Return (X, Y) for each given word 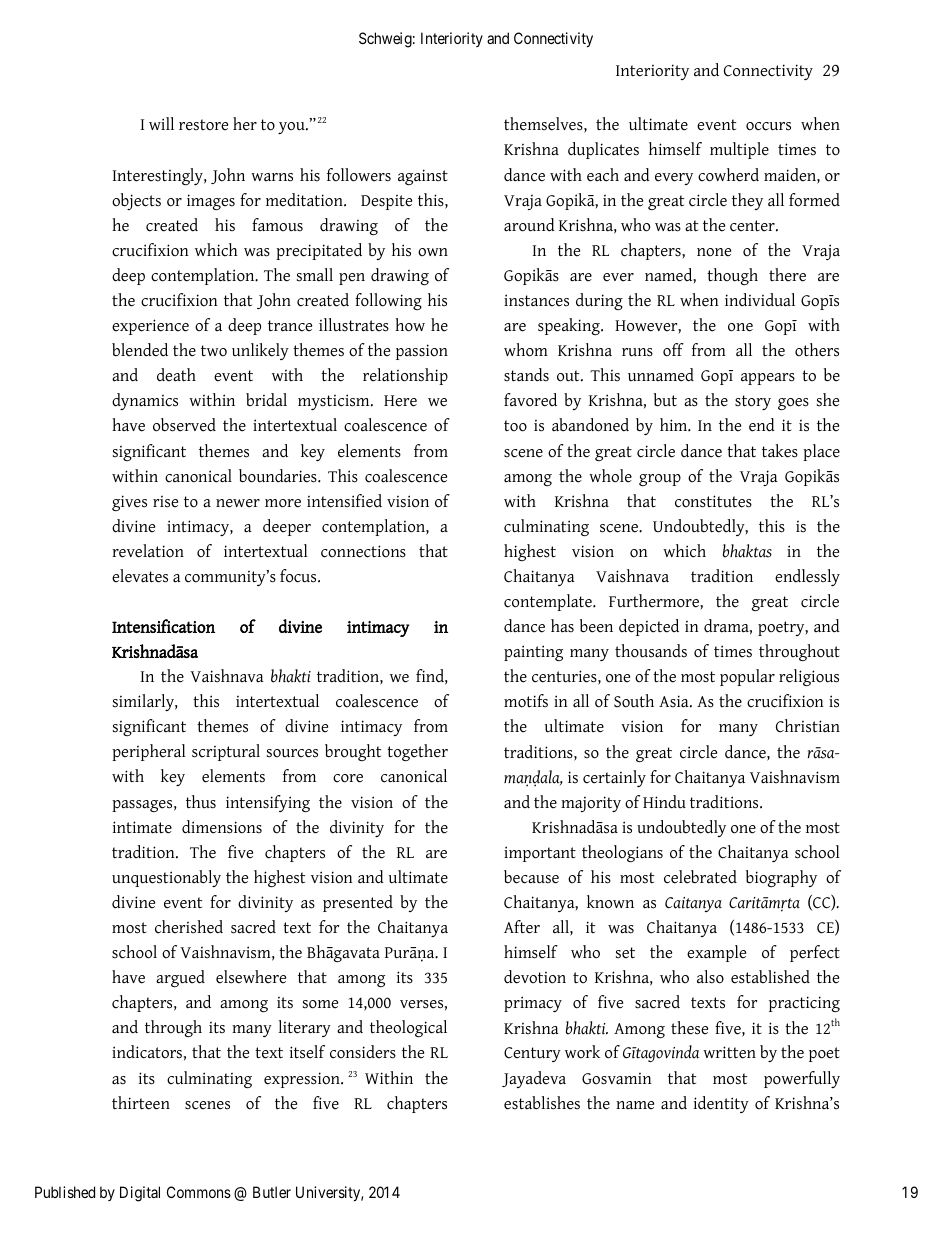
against (423, 177)
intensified (344, 501)
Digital (140, 1194)
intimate (142, 827)
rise (165, 502)
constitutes (713, 501)
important (540, 854)
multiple (739, 150)
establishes (542, 1103)
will (161, 123)
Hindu (664, 802)
